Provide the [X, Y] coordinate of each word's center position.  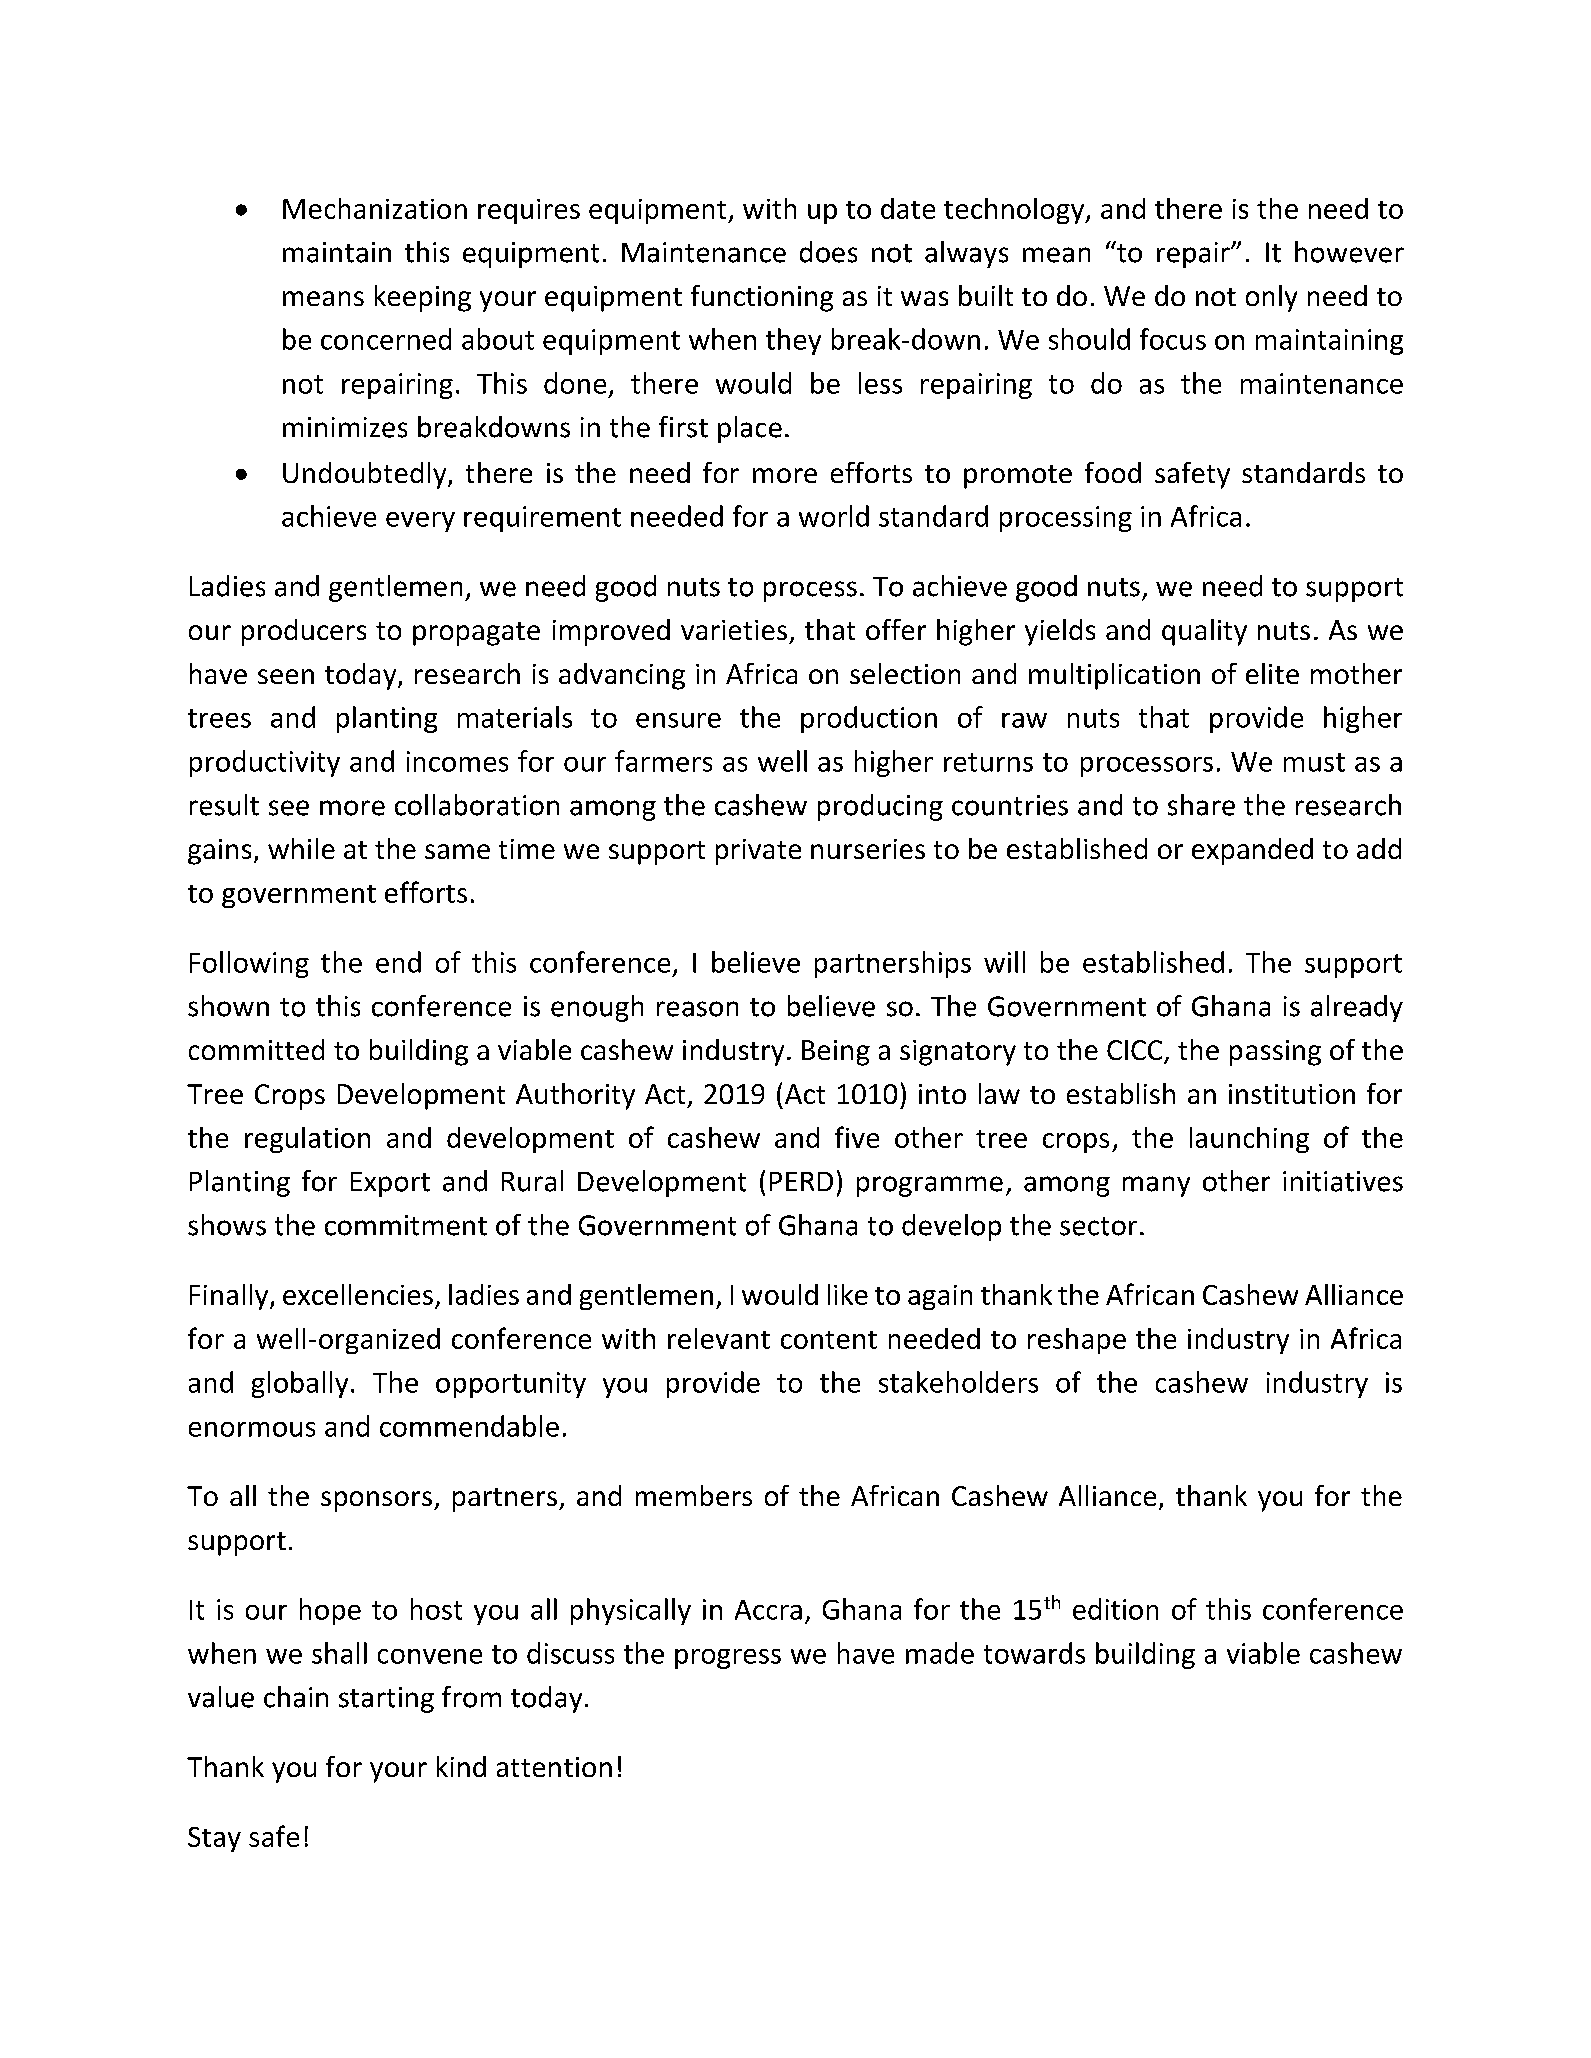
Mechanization [375, 208]
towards [1034, 1653]
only [1271, 298]
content [829, 1340]
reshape [1077, 1341]
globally [300, 1384]
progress [728, 1659]
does [828, 252]
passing [1275, 1053]
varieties [734, 630]
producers [304, 632]
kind [461, 1766]
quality [1204, 632]
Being [836, 1053]
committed [256, 1049]
